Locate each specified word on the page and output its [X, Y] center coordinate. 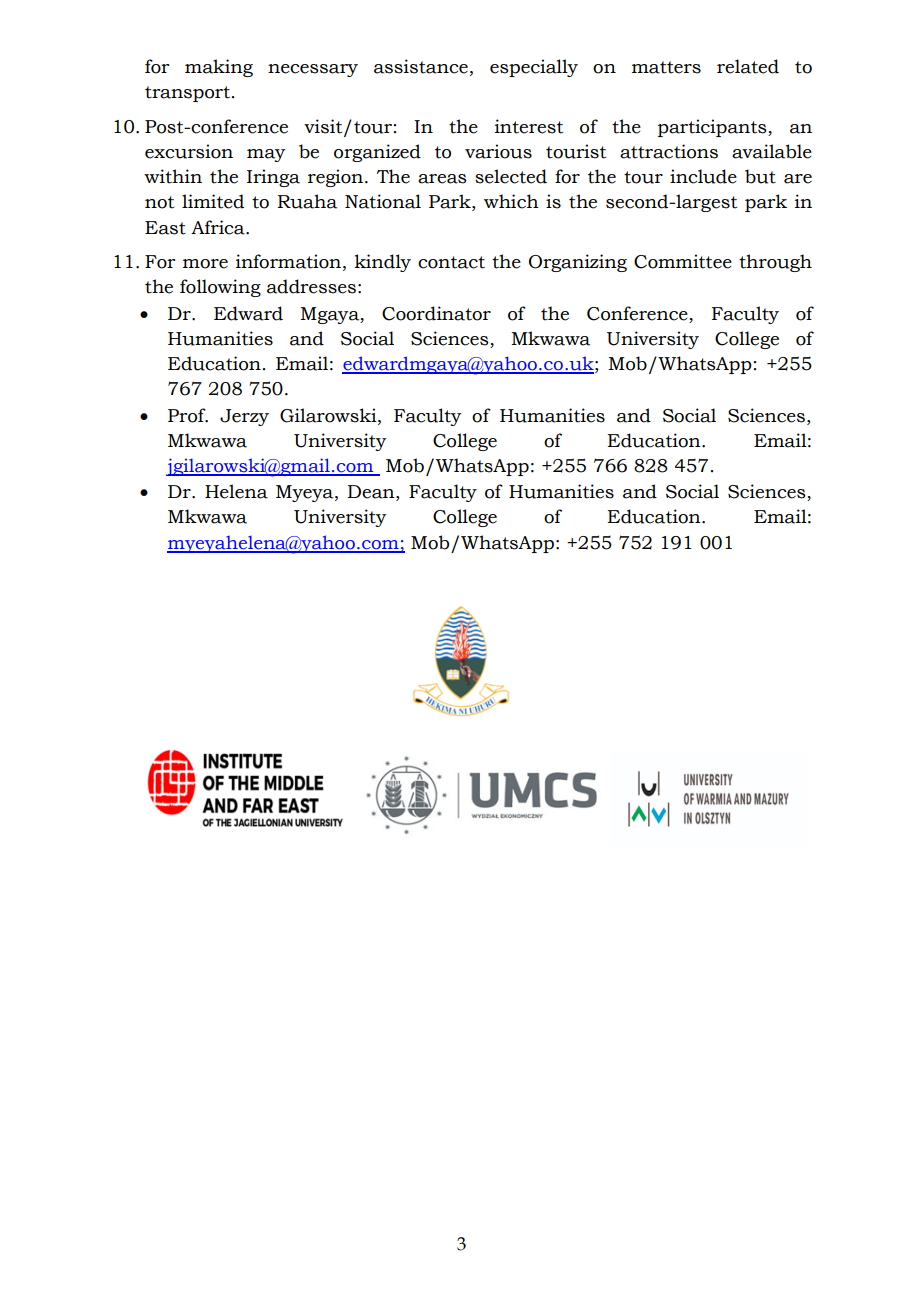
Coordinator [436, 313]
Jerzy [244, 417]
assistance [421, 66]
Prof [188, 415]
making [219, 68]
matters [666, 67]
